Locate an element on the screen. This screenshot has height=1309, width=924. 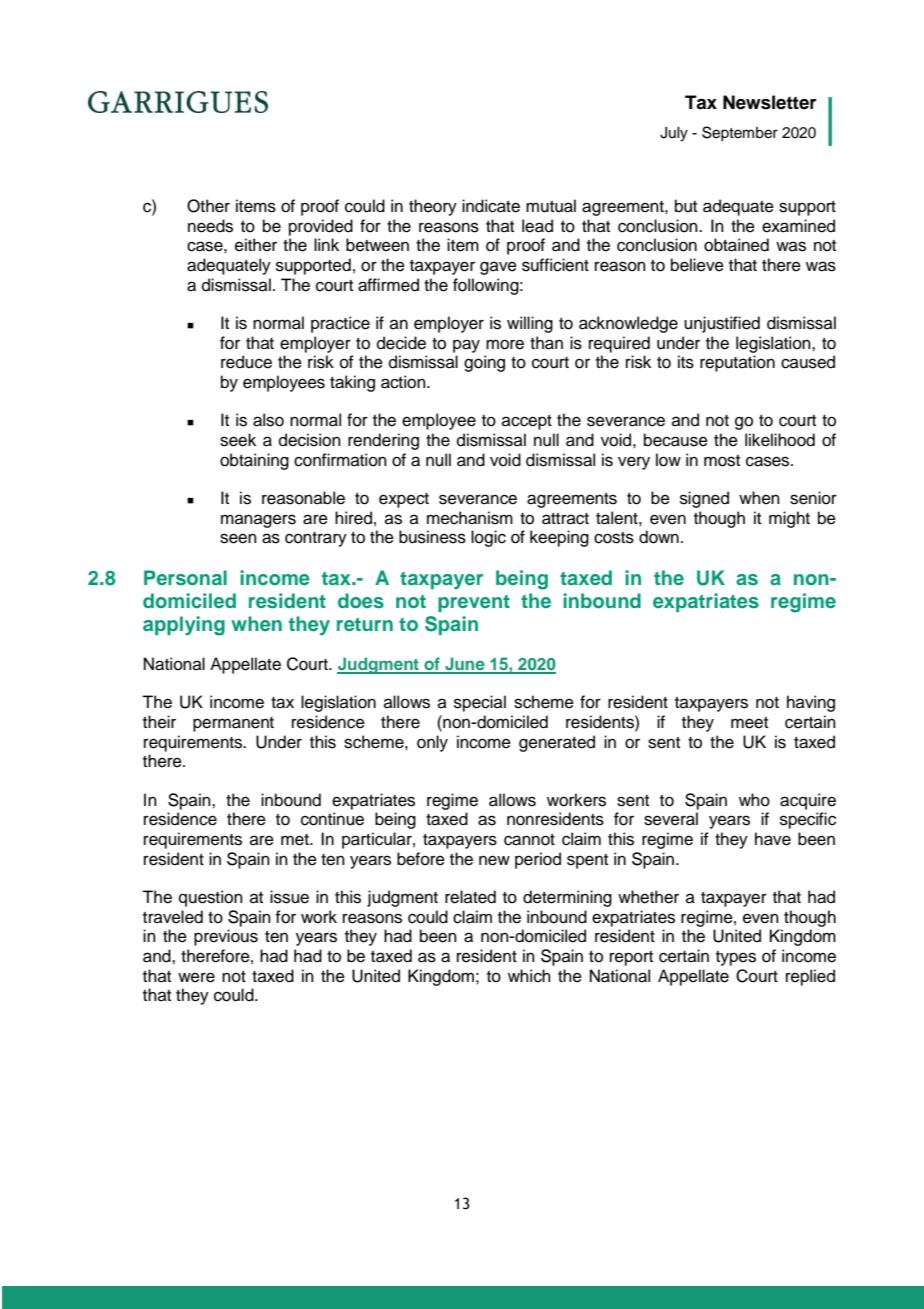
unjustified is located at coordinates (722, 324).
